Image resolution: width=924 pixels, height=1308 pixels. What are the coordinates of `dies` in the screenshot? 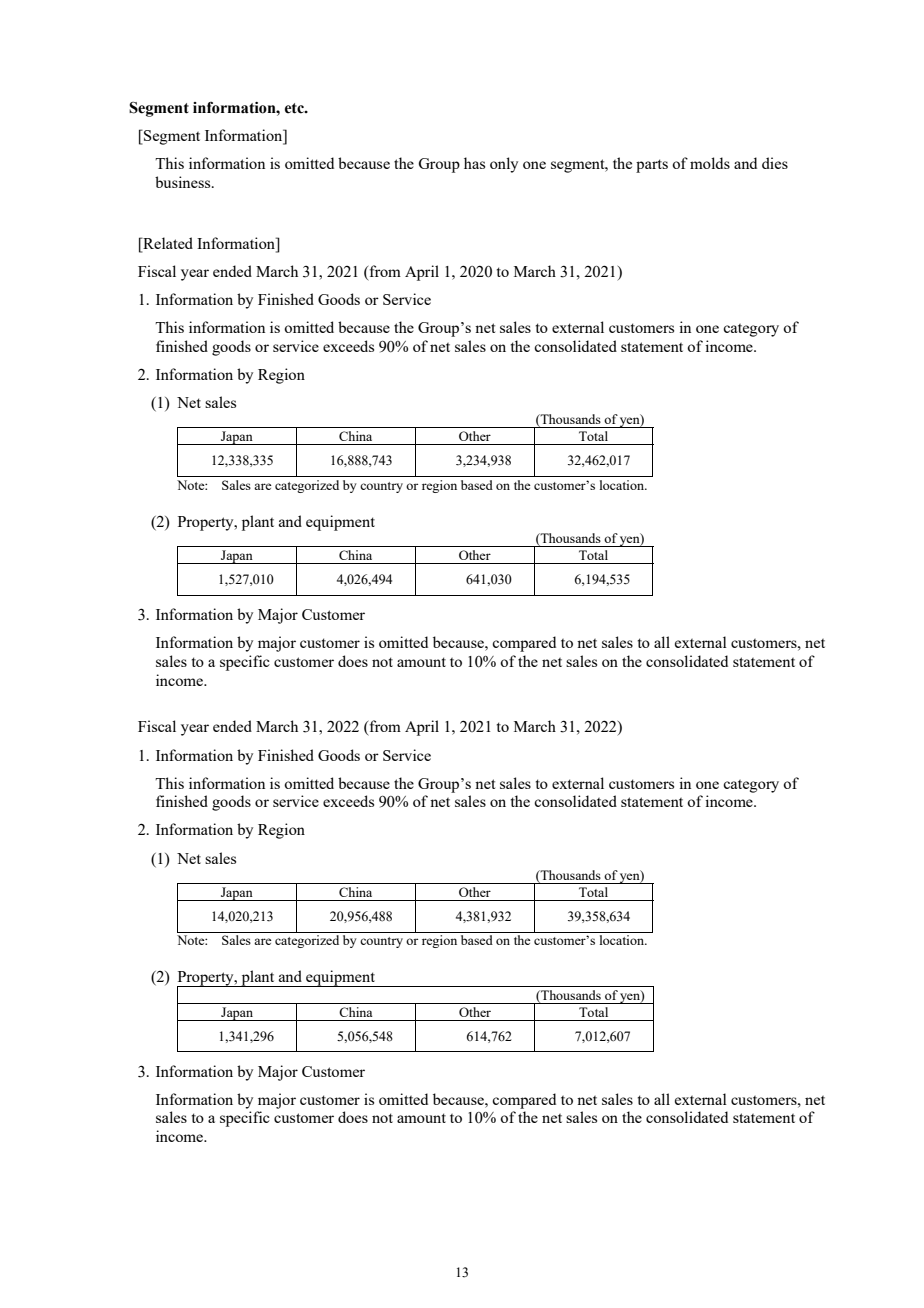 It's located at (775, 163).
